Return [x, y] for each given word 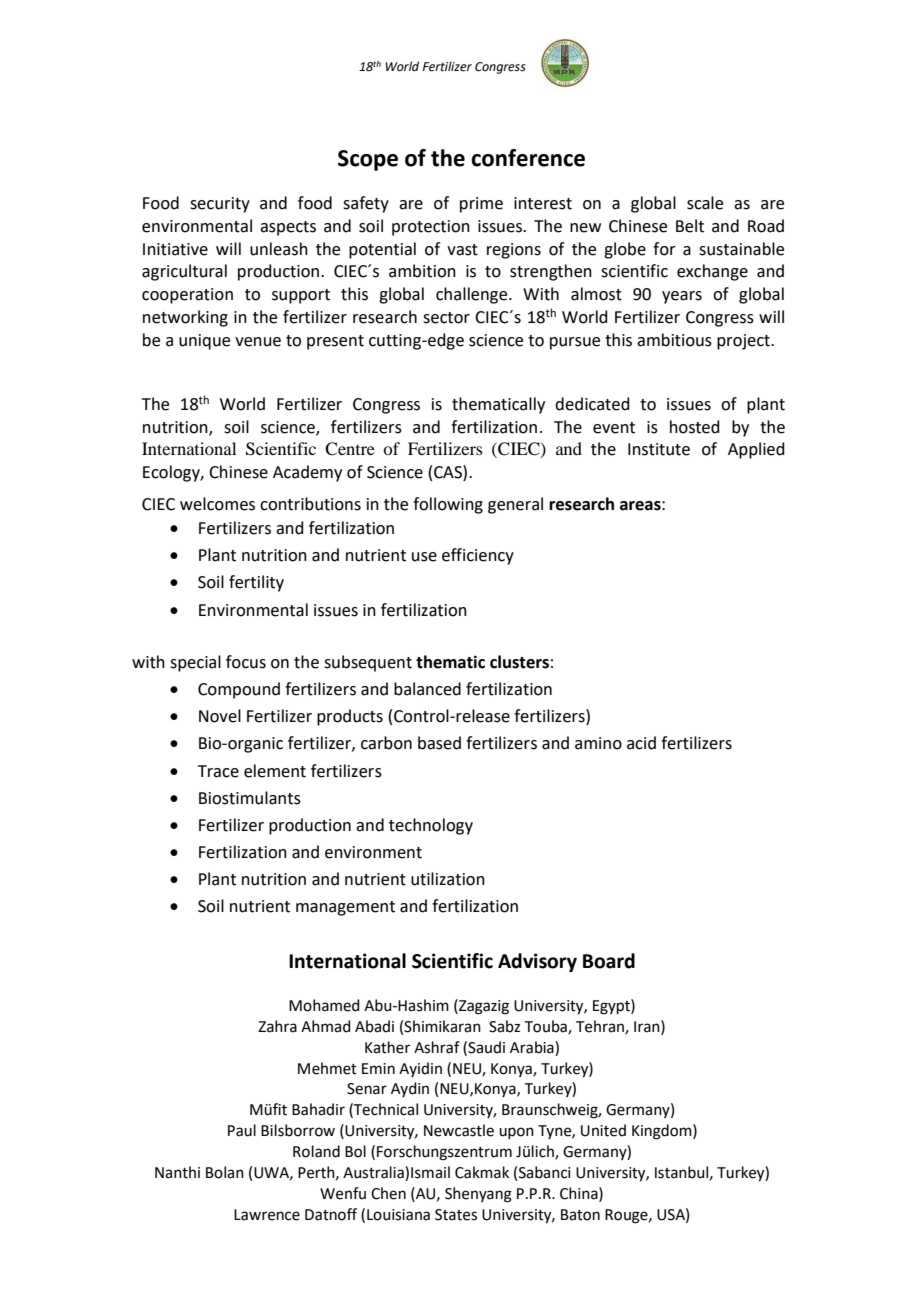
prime [481, 205]
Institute [659, 449]
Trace [218, 771]
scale [705, 203]
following [448, 505]
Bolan [225, 1172]
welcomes [217, 504]
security [220, 205]
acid [641, 743]
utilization [448, 879]
